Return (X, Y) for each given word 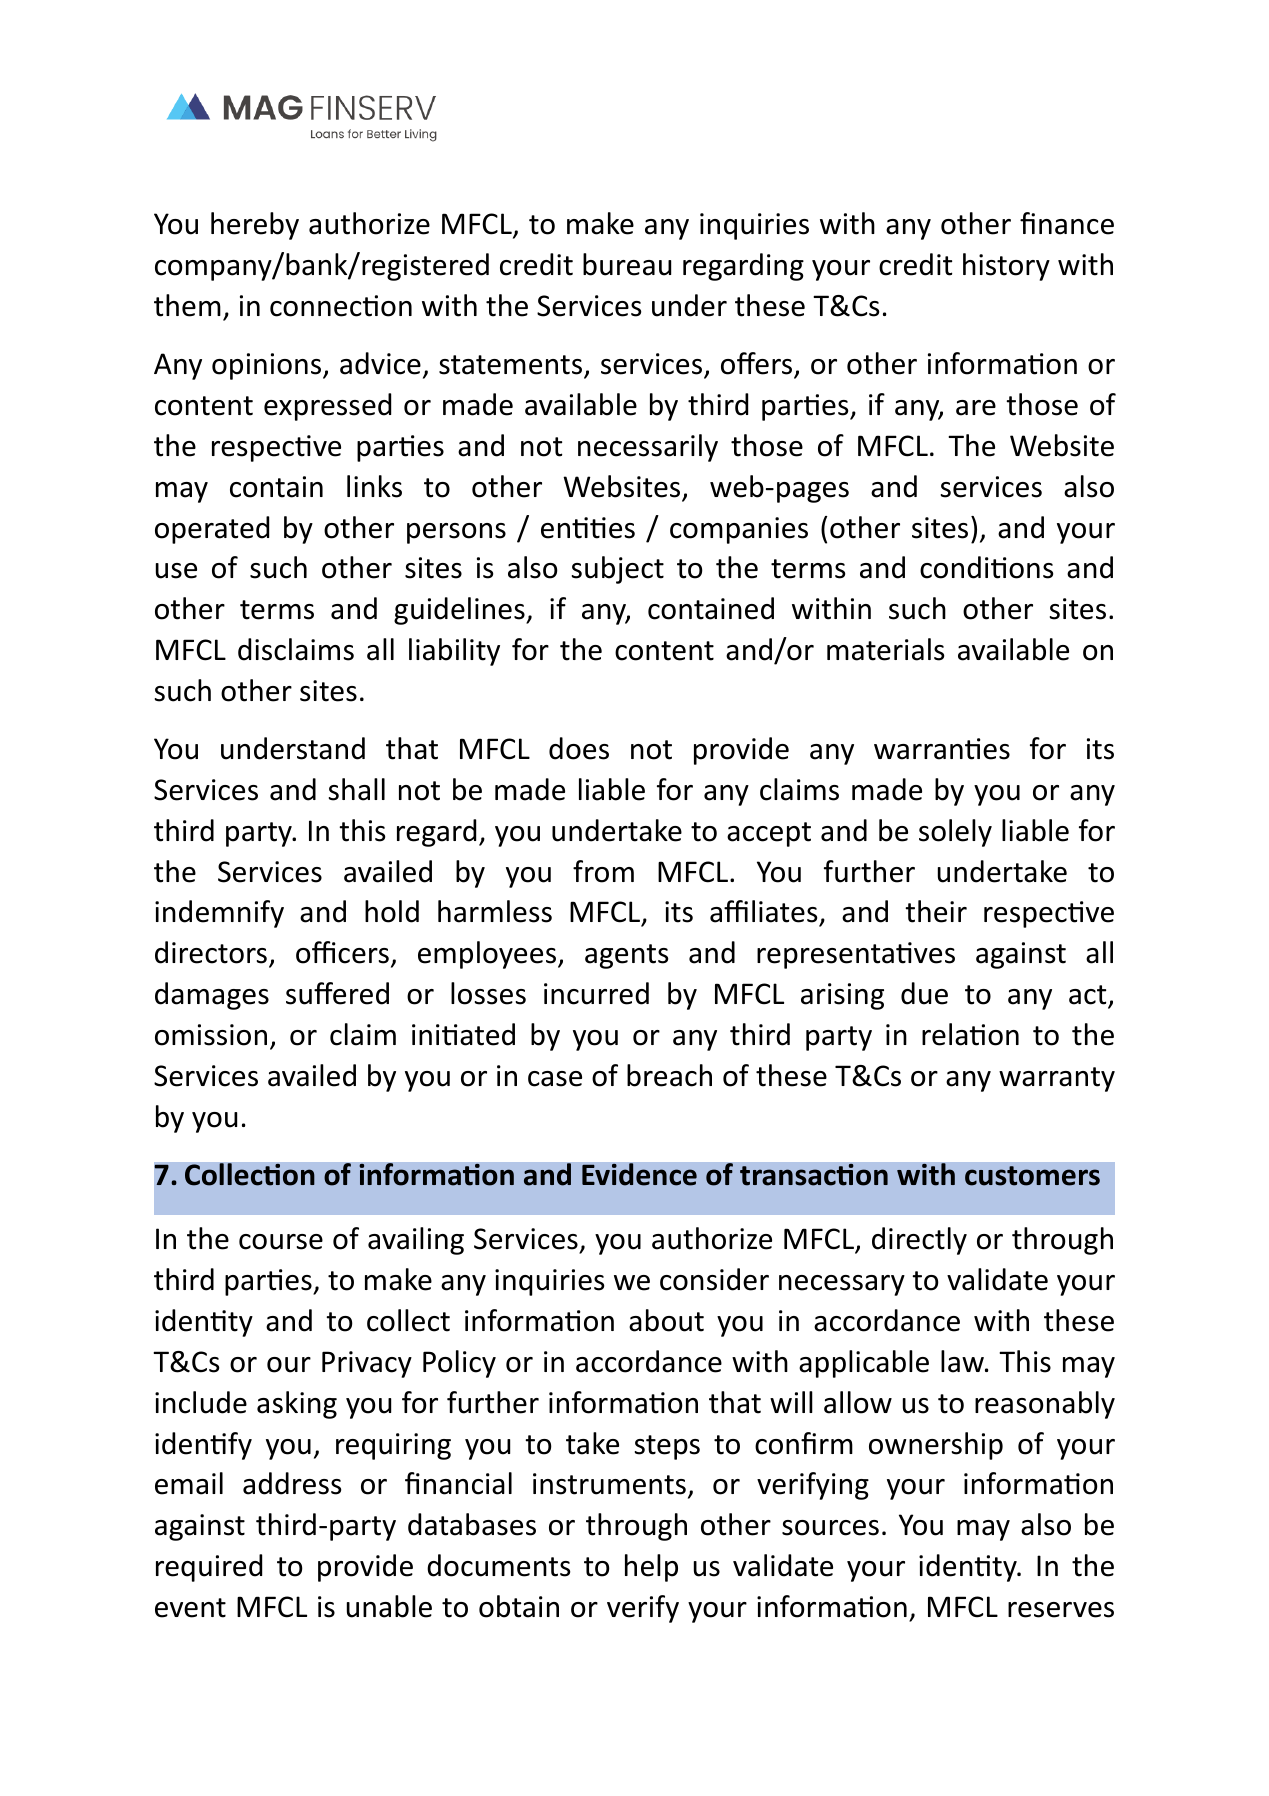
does (579, 748)
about (666, 1320)
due (924, 993)
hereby (255, 226)
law (963, 1361)
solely (955, 833)
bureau (627, 264)
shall (357, 789)
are (976, 408)
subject (618, 570)
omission (211, 1035)
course (281, 1242)
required (209, 1568)
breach (669, 1075)
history (1006, 267)
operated (212, 530)
